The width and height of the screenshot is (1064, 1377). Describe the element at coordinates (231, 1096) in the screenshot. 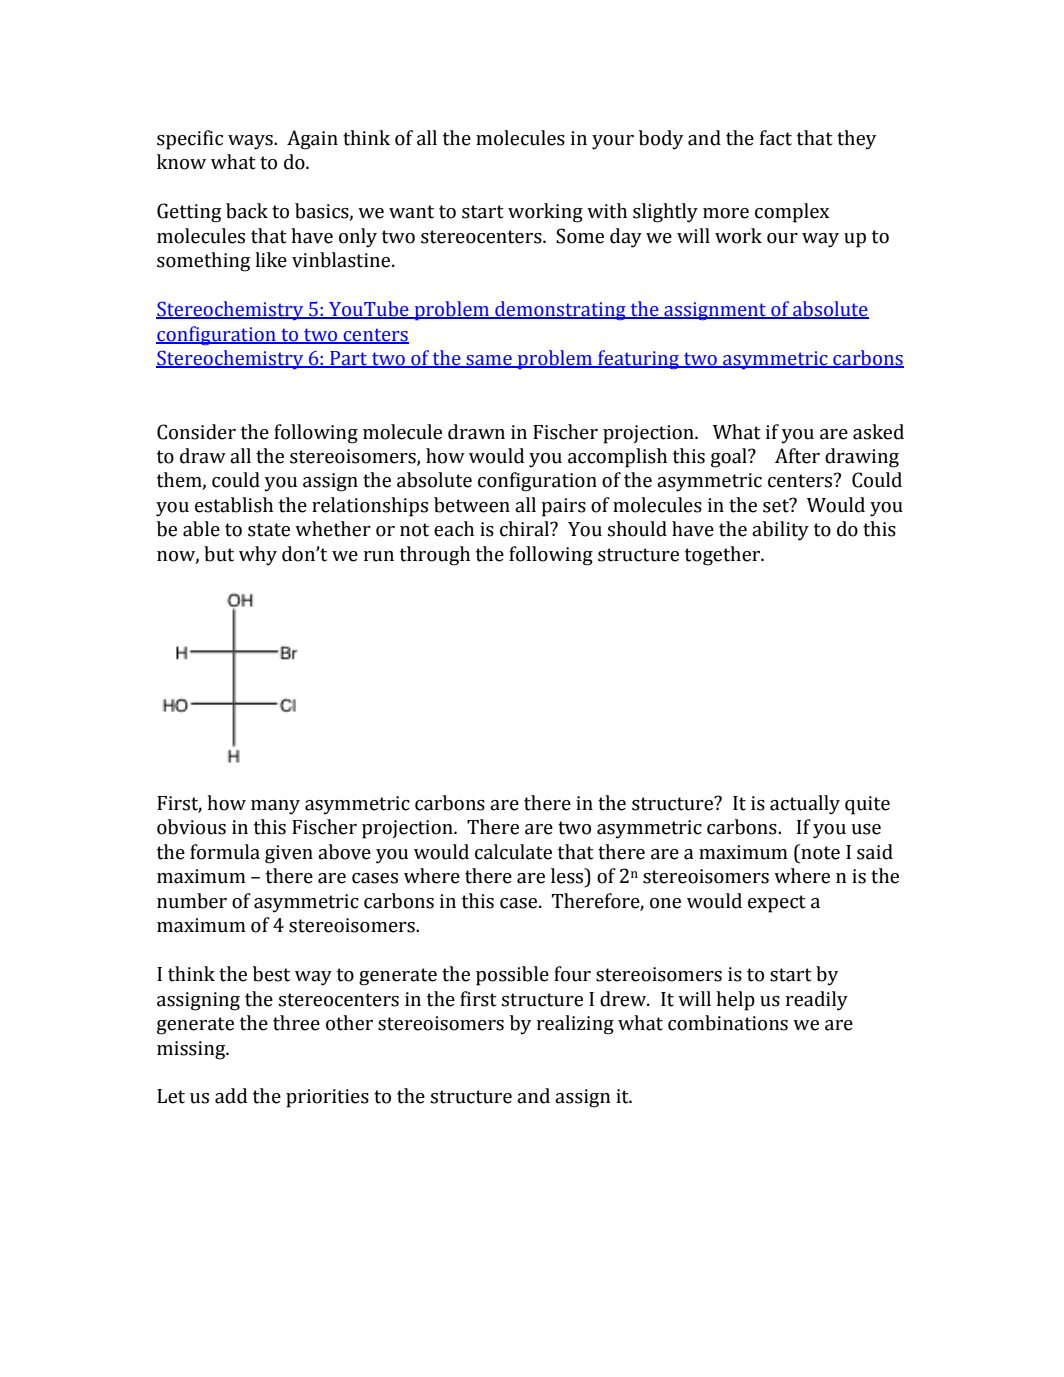

I see `add` at that location.
